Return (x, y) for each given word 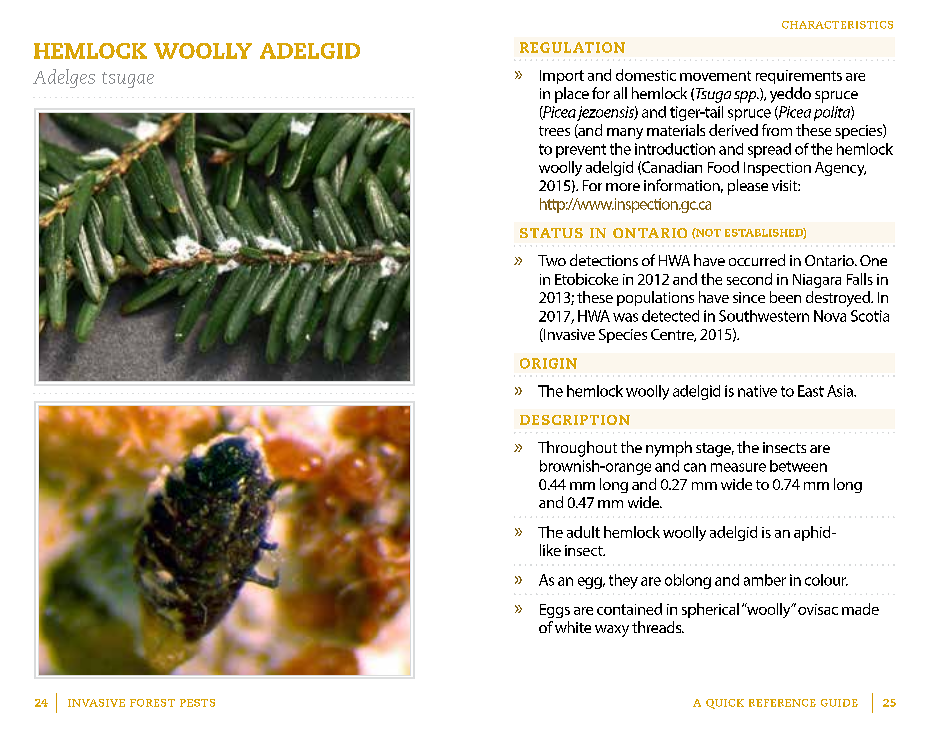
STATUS (551, 233)
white (573, 627)
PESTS (197, 703)
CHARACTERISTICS (837, 25)
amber (765, 580)
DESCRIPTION (575, 420)
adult (583, 532)
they (623, 581)
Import (562, 77)
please (748, 187)
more (623, 187)
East (811, 391)
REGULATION (572, 47)
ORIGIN (548, 363)
